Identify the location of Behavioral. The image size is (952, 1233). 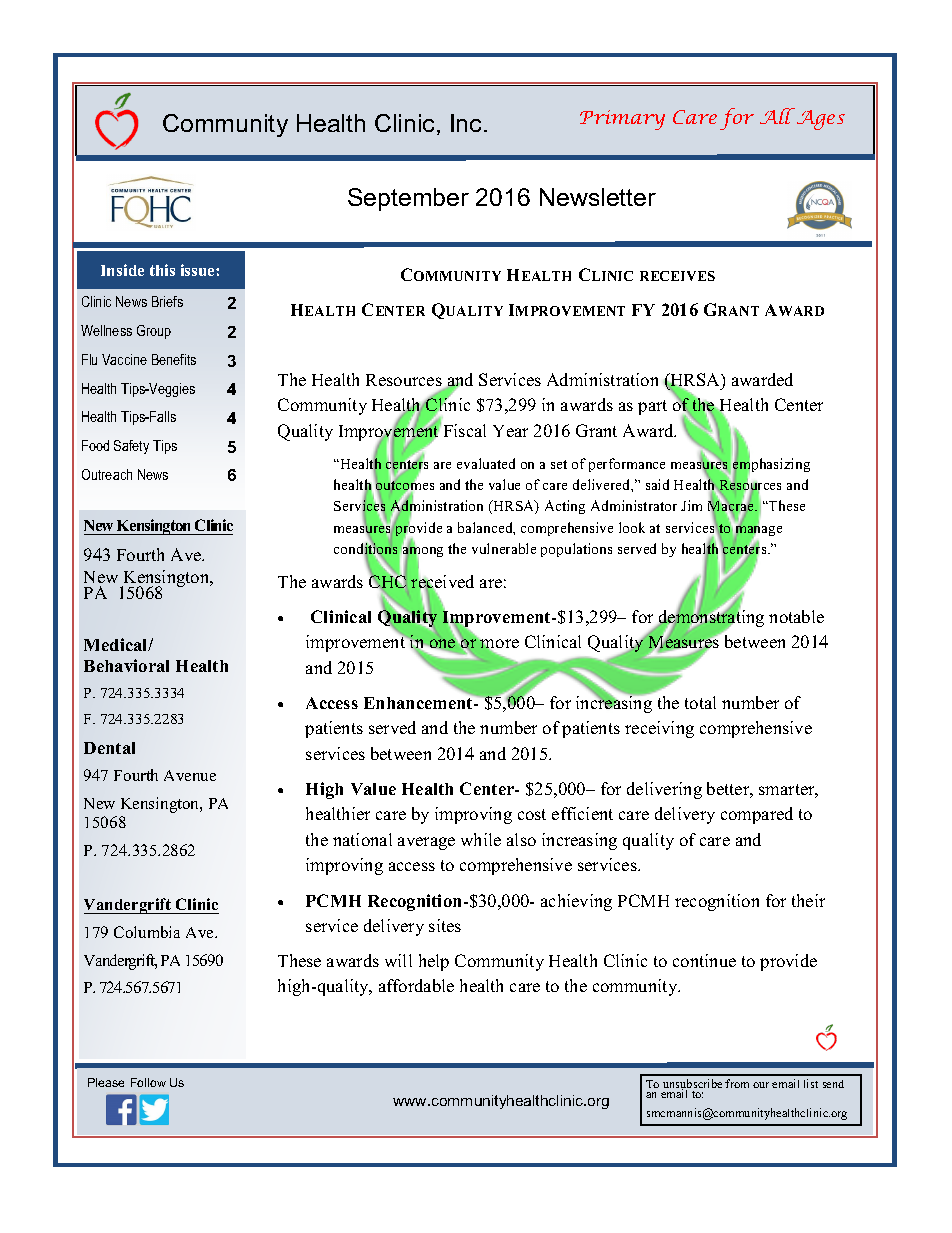
(126, 665).
